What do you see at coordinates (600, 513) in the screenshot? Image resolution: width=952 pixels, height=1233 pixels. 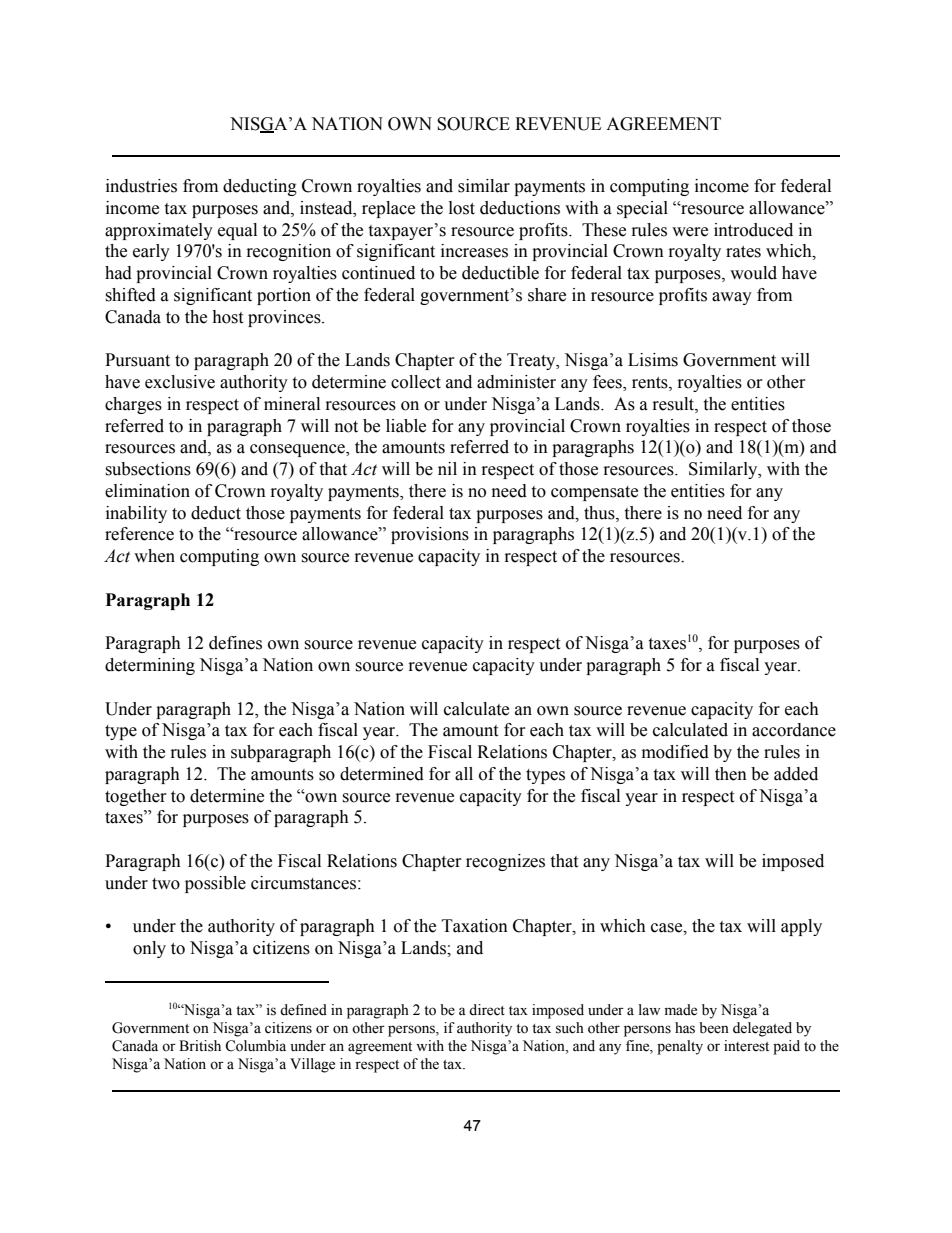 I see `thus` at bounding box center [600, 513].
